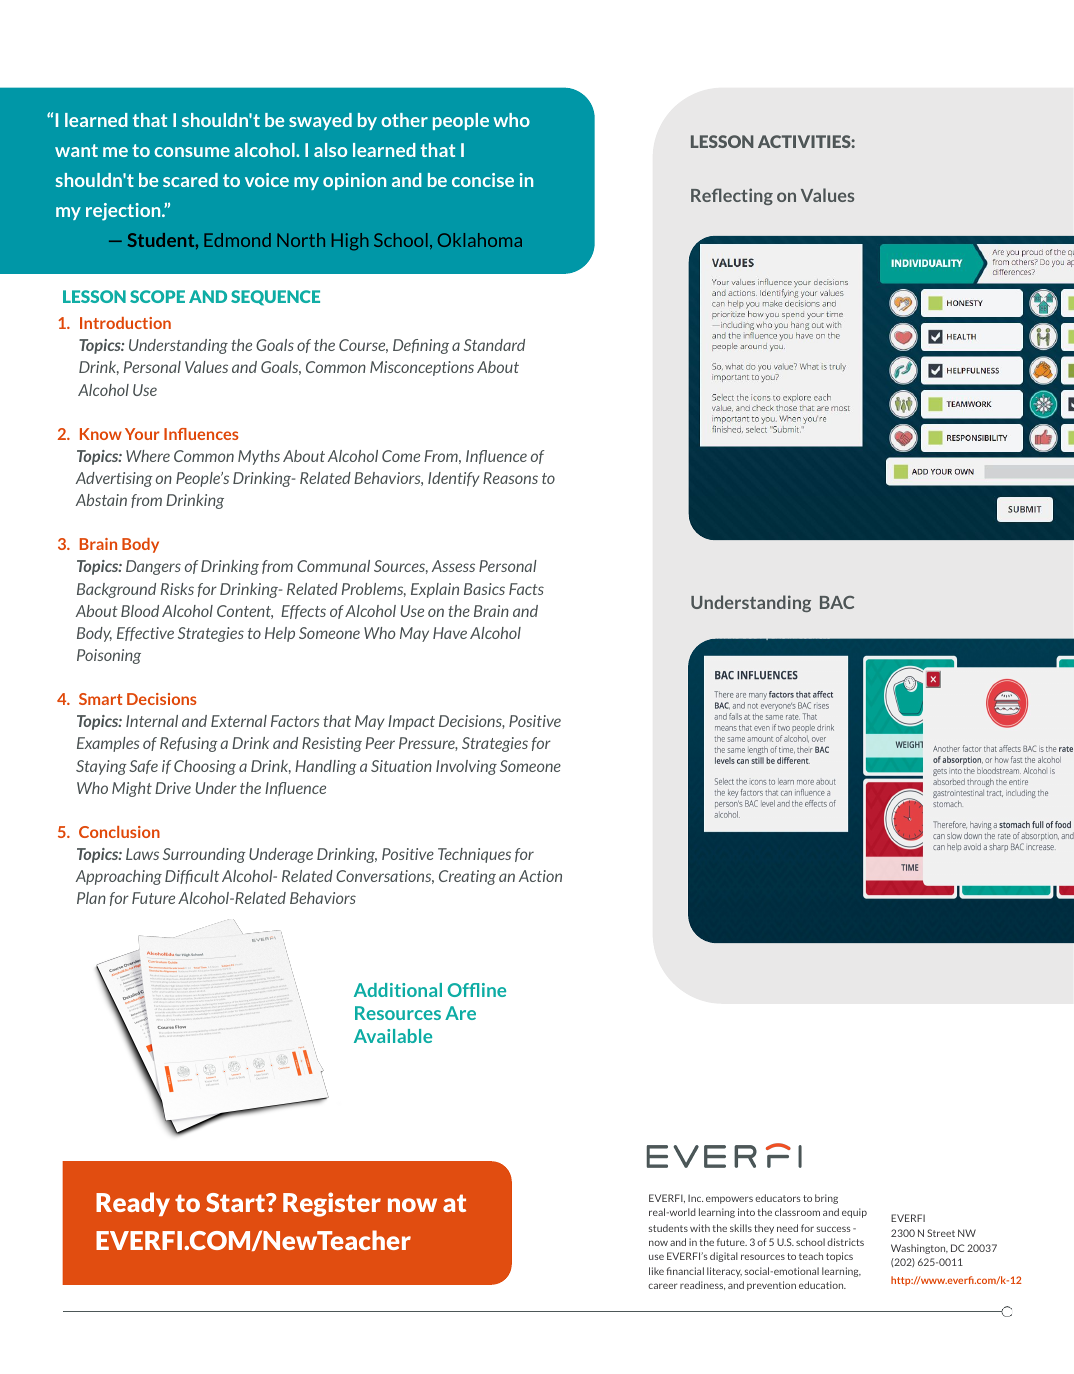 This document has height=1374, width=1074. I want to click on like, so click(656, 1271).
